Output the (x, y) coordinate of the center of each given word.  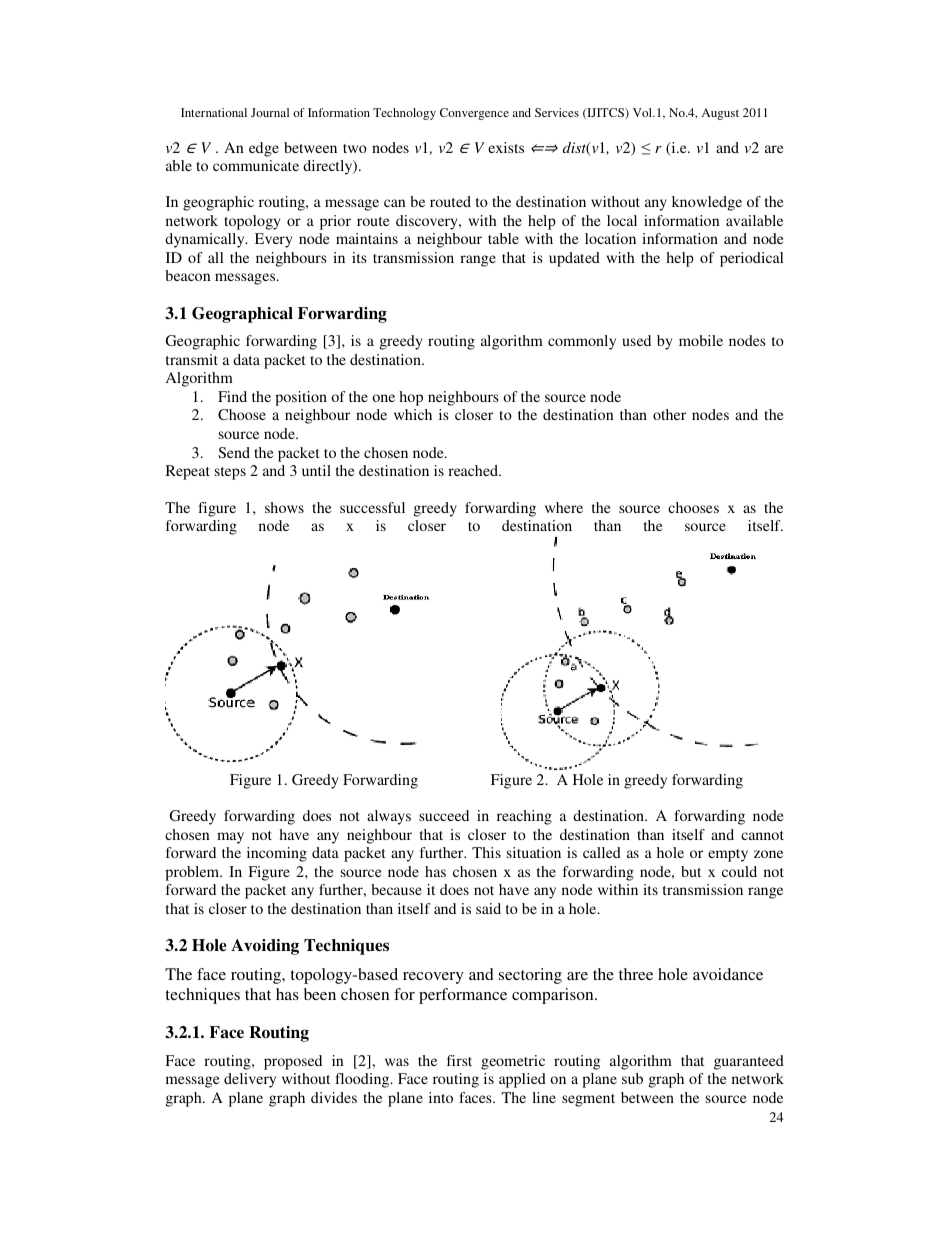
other (669, 414)
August (720, 114)
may (230, 838)
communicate (256, 165)
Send (234, 452)
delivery (250, 1080)
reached (474, 470)
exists (506, 147)
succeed (444, 815)
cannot (762, 835)
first (459, 1060)
